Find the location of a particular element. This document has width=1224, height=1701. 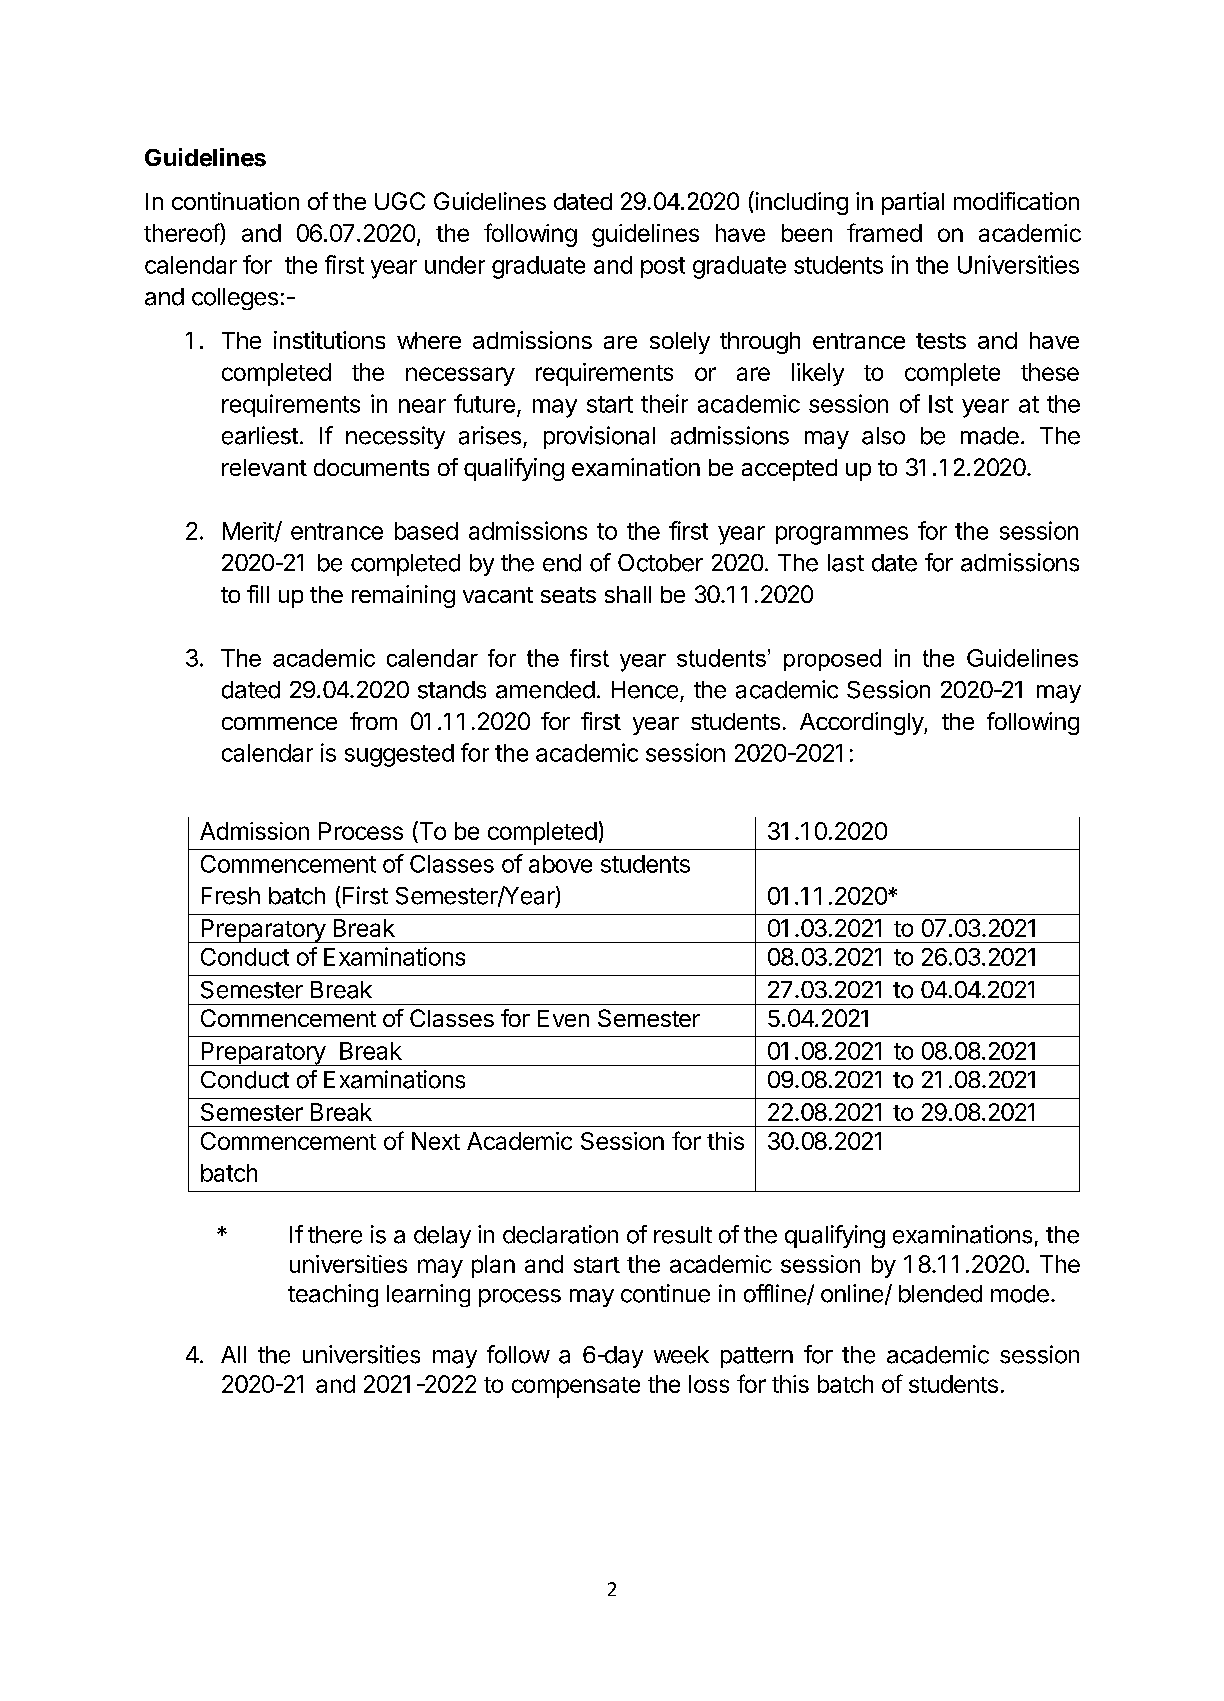

UGC is located at coordinates (400, 201).
